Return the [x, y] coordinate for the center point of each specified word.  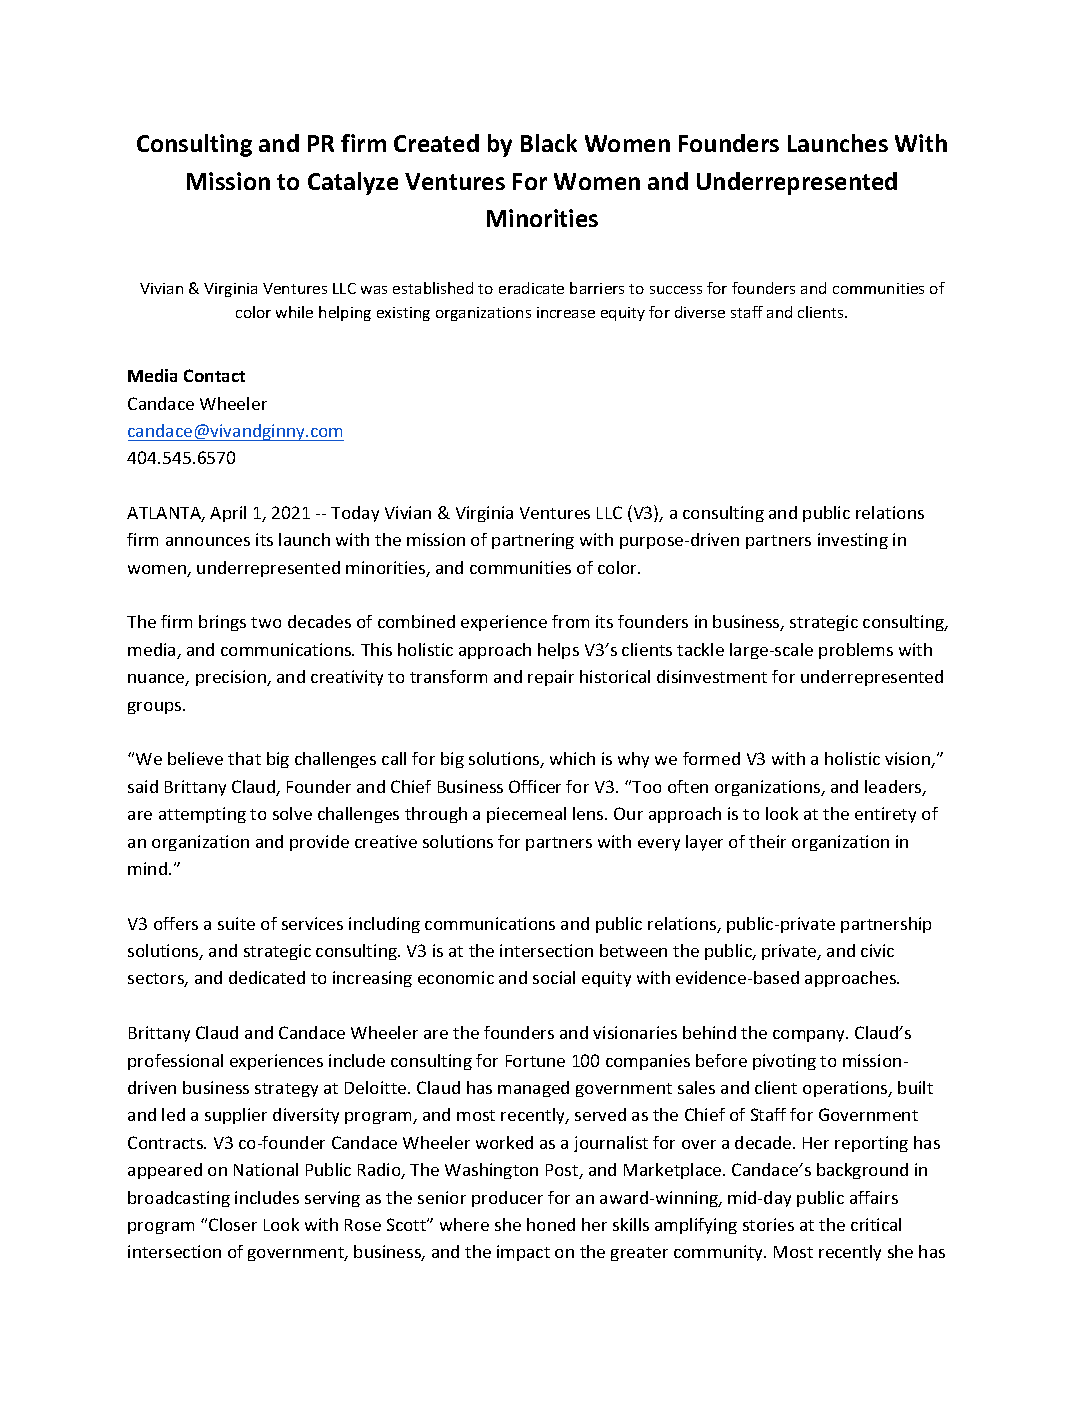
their [767, 841]
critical [876, 1224]
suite [236, 923]
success [676, 290]
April [228, 514]
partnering [533, 541]
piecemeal [526, 815]
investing [853, 541]
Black [549, 143]
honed [551, 1224]
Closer [233, 1224]
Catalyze [353, 183]
